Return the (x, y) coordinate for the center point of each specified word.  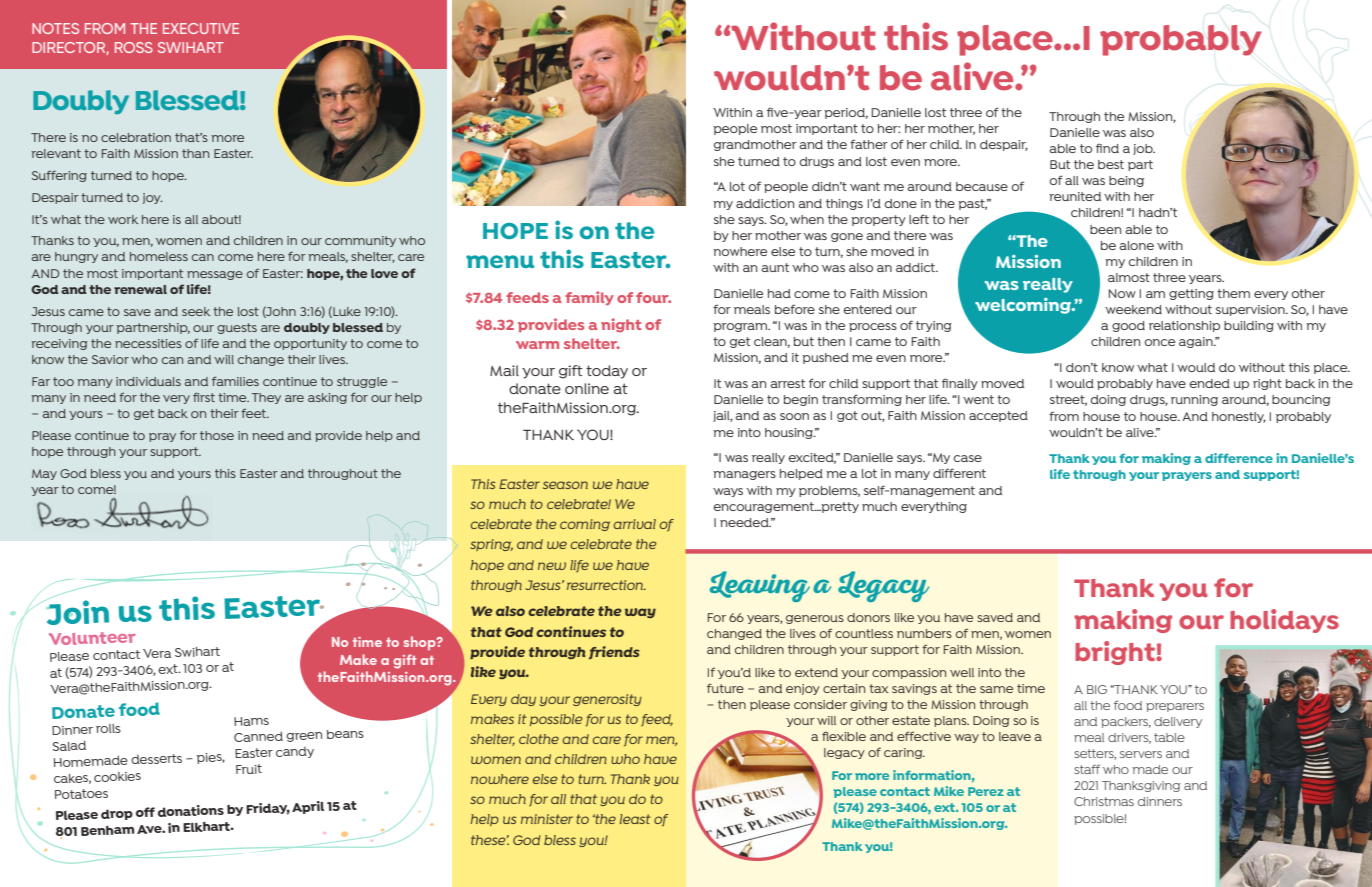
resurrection (606, 585)
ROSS (134, 47)
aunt (775, 267)
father (869, 144)
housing (790, 433)
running (1194, 400)
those (217, 435)
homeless (159, 256)
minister (547, 819)
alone (1137, 245)
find (1107, 148)
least (635, 819)
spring (491, 545)
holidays (1284, 621)
